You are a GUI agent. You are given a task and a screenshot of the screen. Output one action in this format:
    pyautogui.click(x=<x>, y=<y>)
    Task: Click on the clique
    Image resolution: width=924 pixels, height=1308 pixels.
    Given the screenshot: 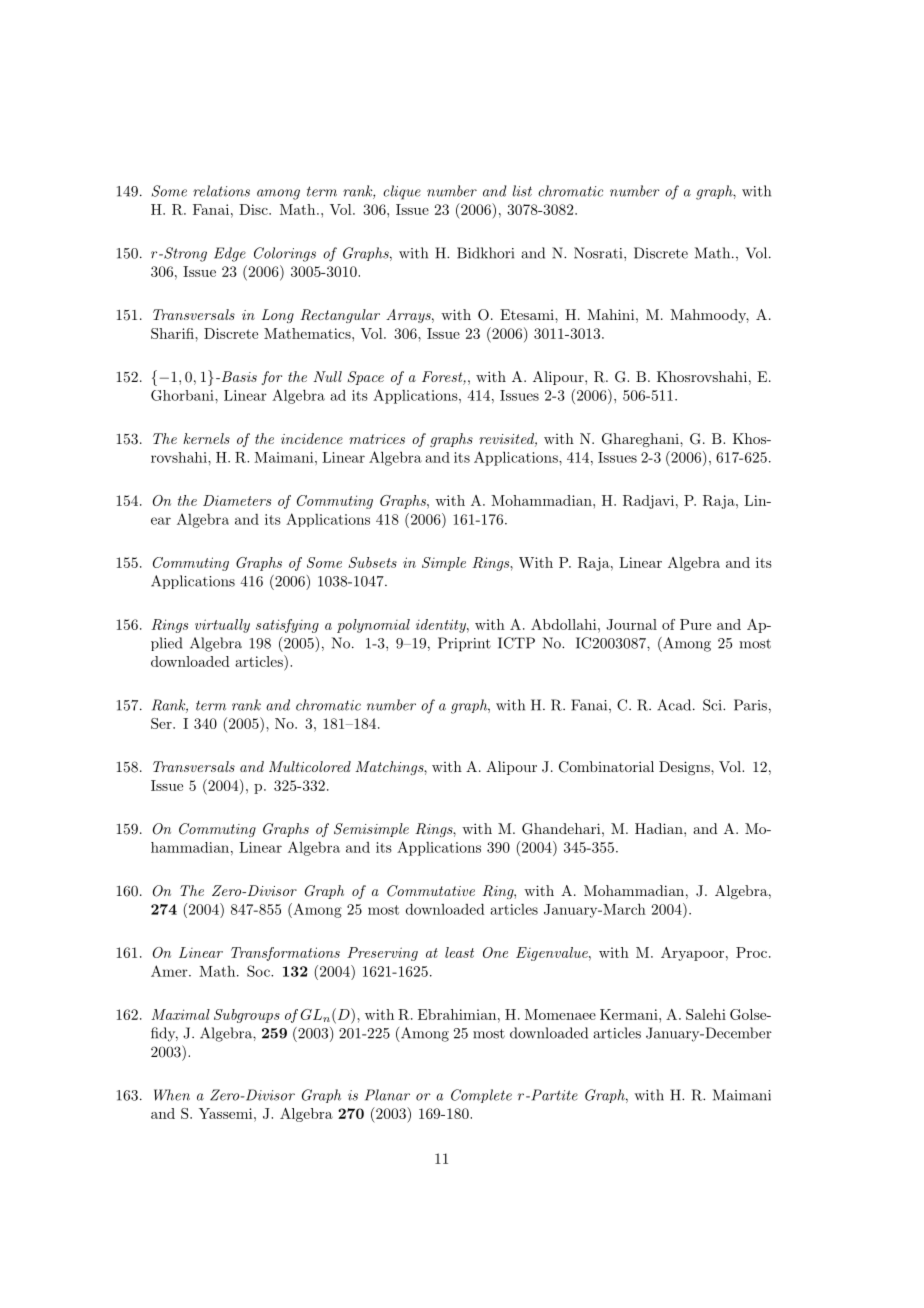 What is the action you would take?
    pyautogui.click(x=402, y=192)
